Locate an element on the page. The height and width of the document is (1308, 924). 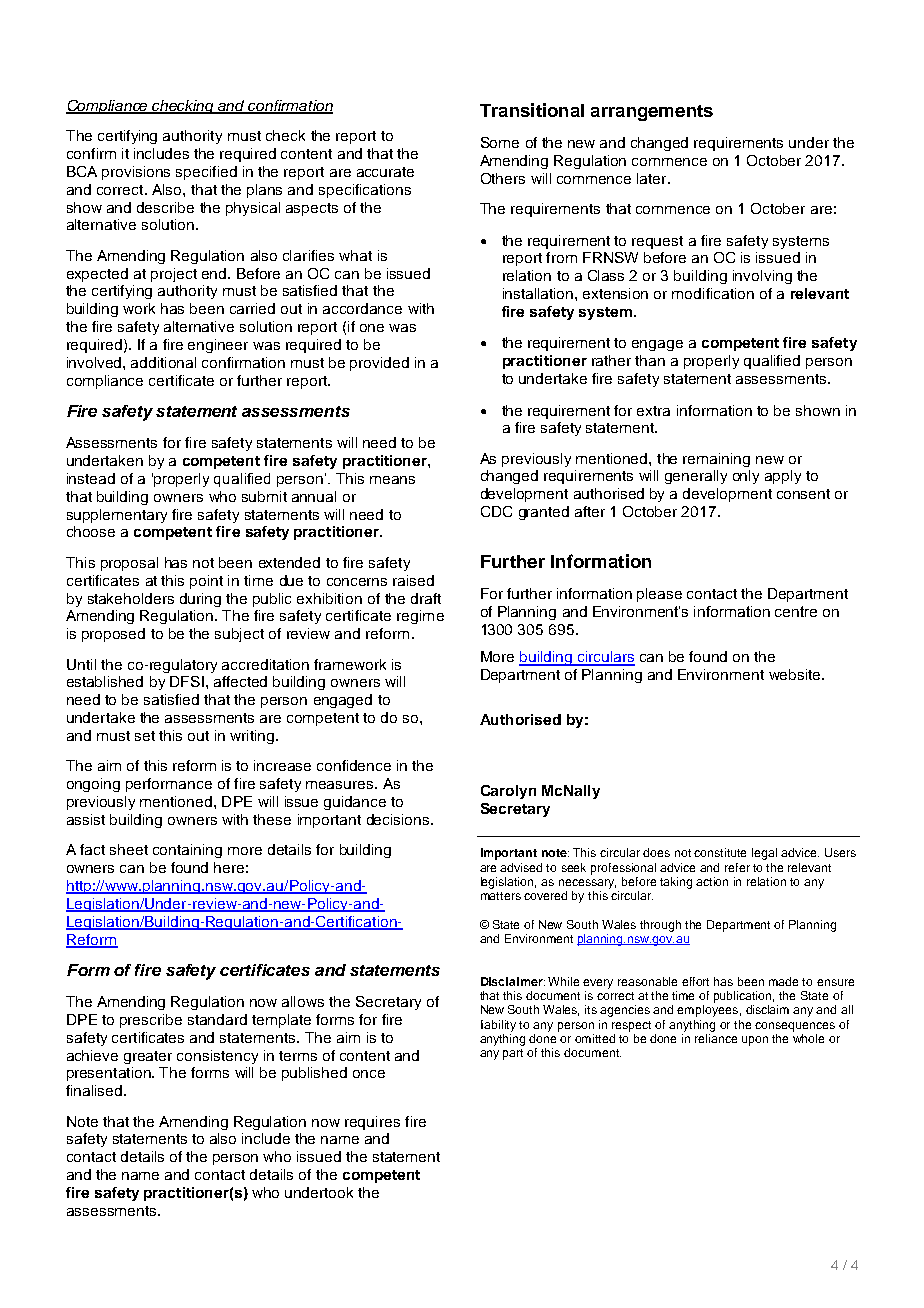
only is located at coordinates (746, 477).
